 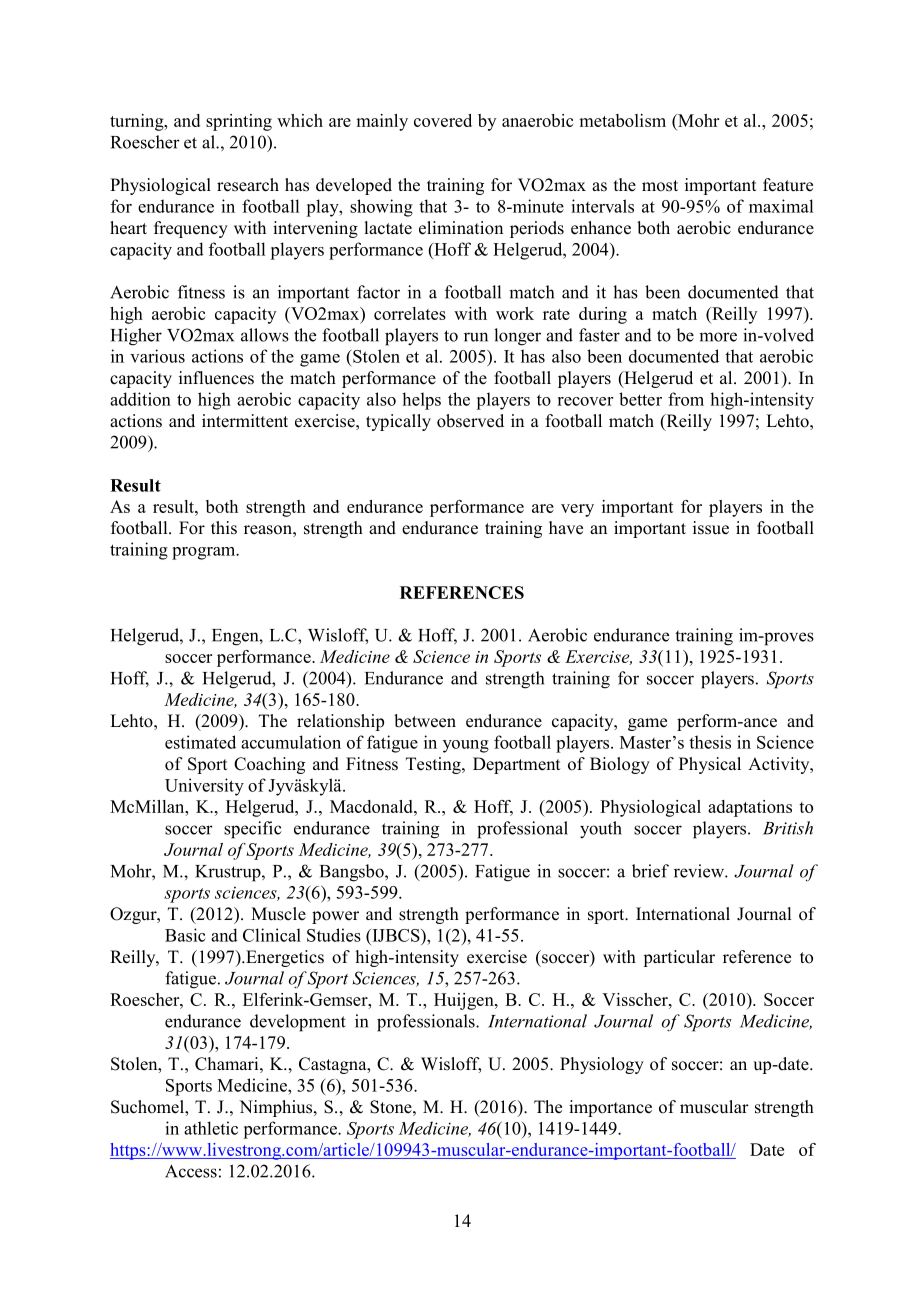 What do you see at coordinates (239, 122) in the document?
I see `sprinting` at bounding box center [239, 122].
